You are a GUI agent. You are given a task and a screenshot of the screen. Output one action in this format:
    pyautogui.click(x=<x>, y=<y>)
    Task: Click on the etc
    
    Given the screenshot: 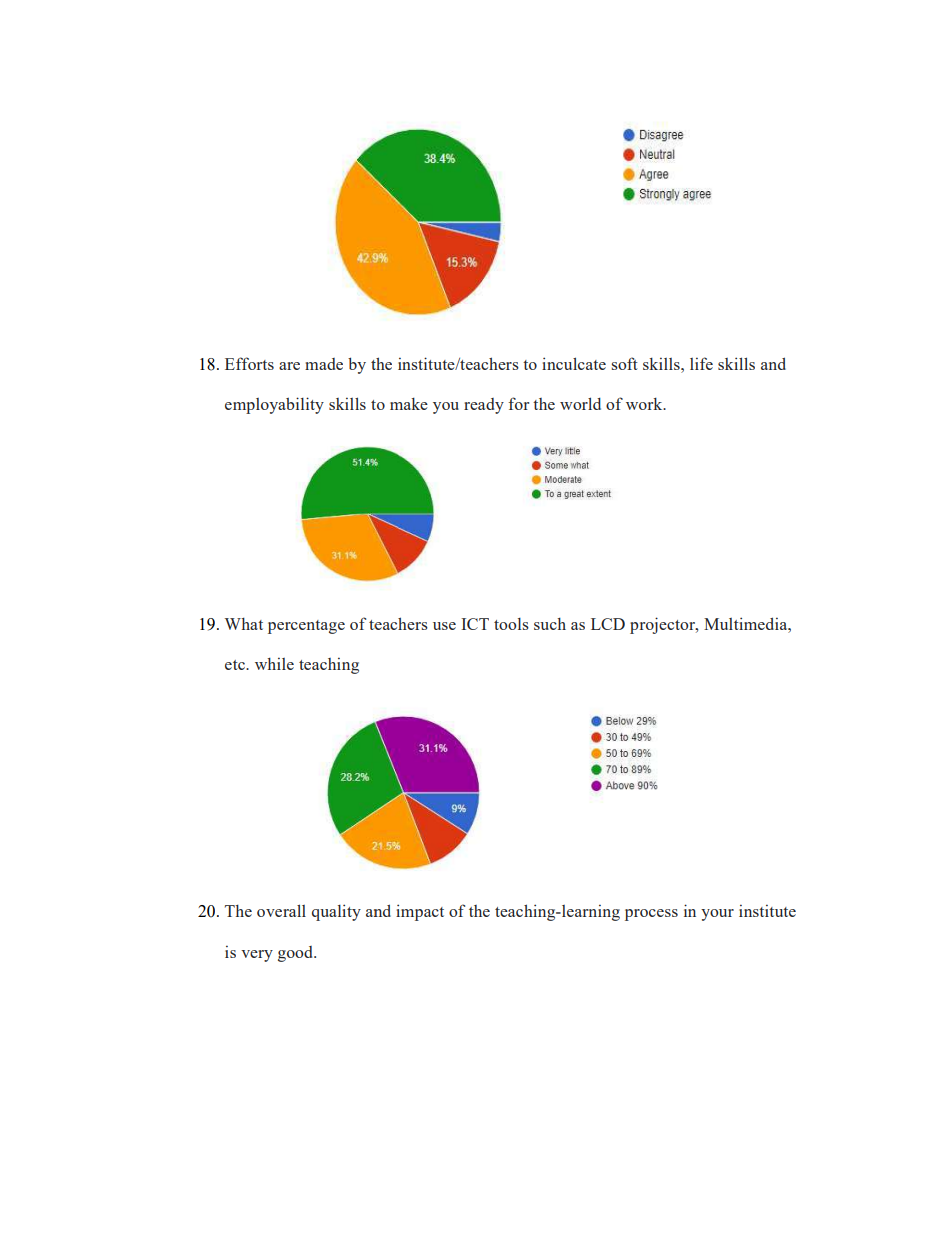 What is the action you would take?
    pyautogui.click(x=236, y=665)
